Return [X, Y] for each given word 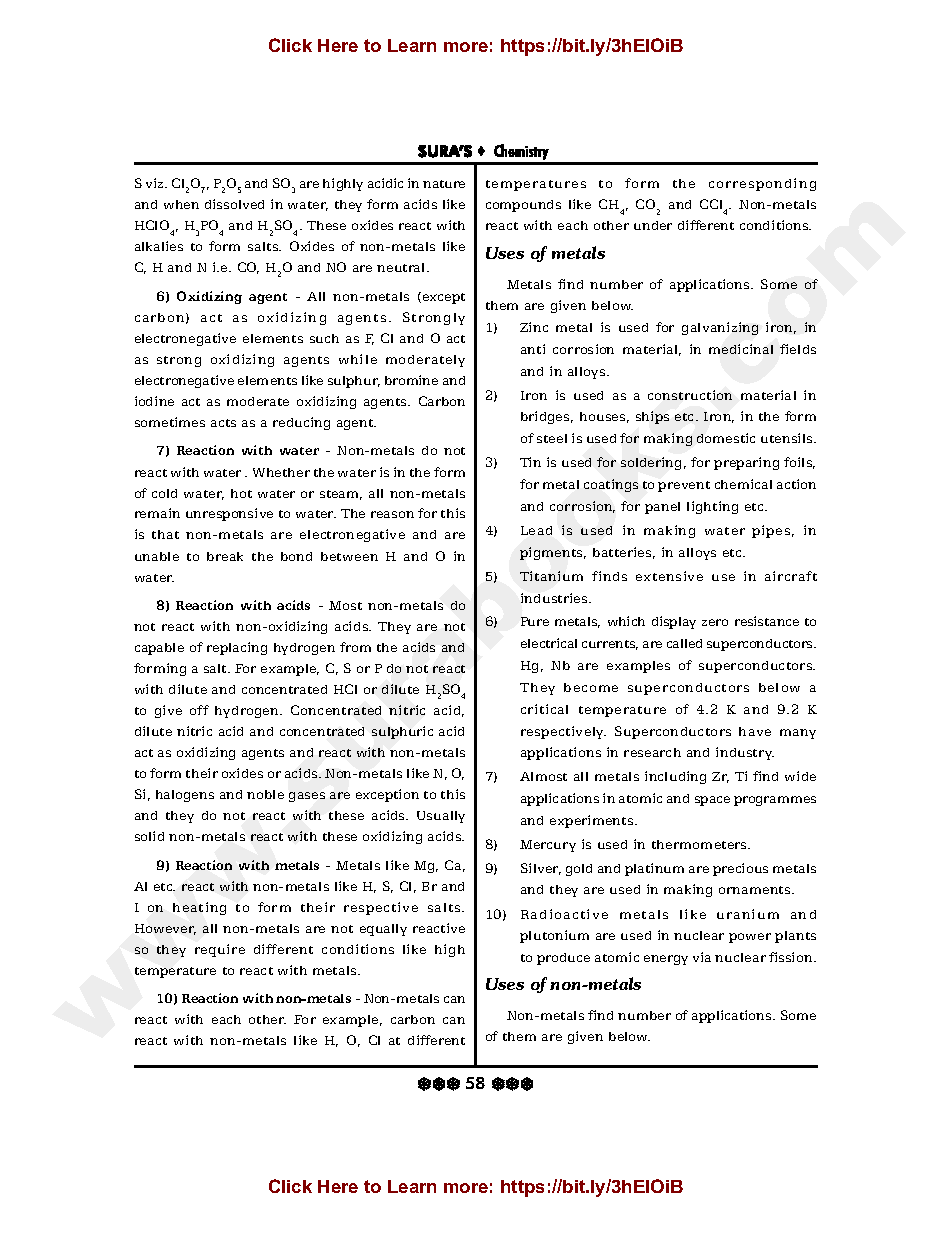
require [220, 950]
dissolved [234, 204]
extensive [669, 576]
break [225, 556]
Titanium [551, 576]
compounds [523, 206]
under [653, 225]
